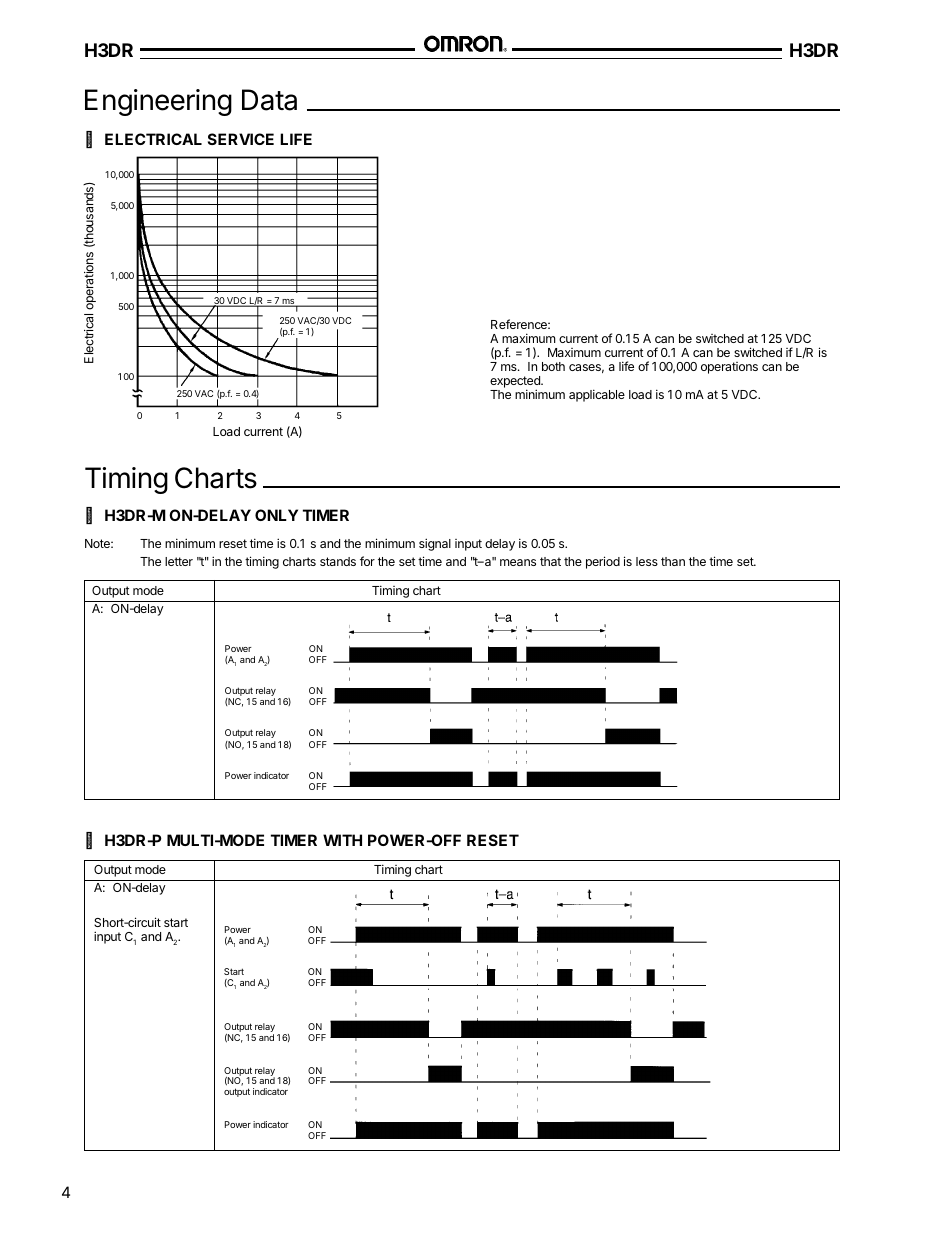 This image has height=1233, width=952. What do you see at coordinates (597, 395) in the image?
I see `applicable` at bounding box center [597, 395].
